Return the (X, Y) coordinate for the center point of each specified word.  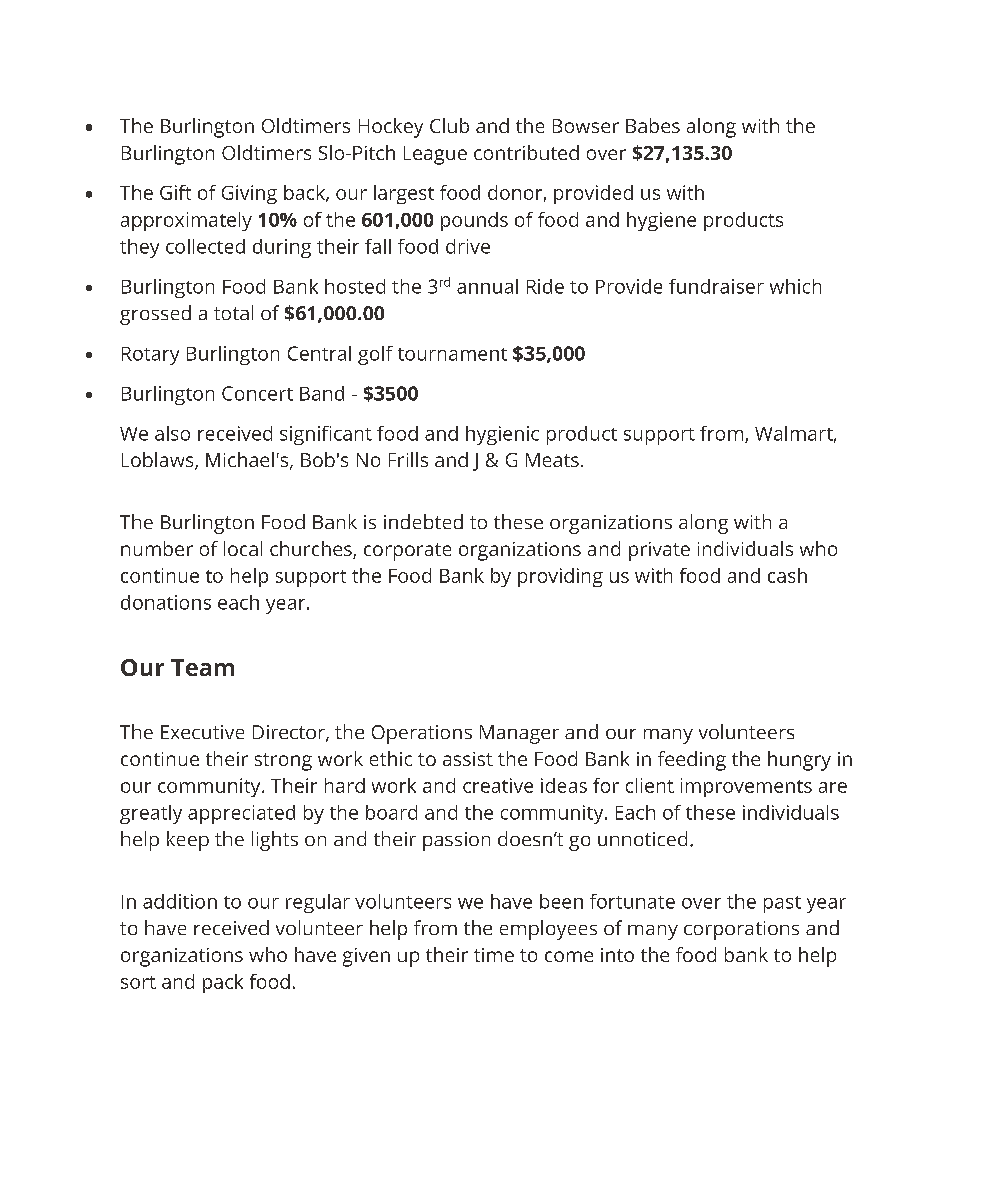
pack (223, 983)
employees (548, 930)
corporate (407, 552)
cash (787, 575)
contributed (526, 152)
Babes (653, 125)
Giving (249, 194)
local (243, 548)
